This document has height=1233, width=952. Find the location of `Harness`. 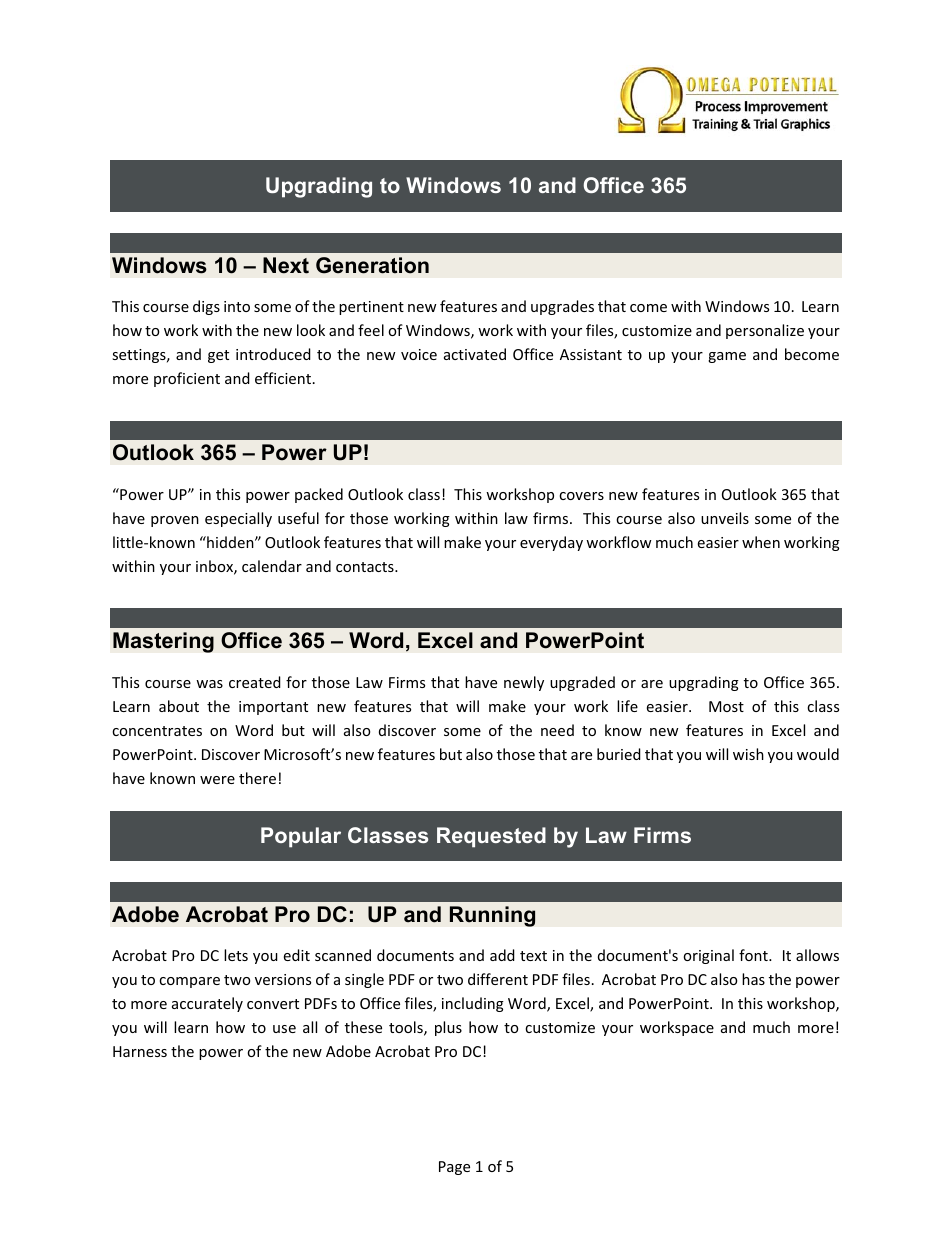

Harness is located at coordinates (140, 1051).
